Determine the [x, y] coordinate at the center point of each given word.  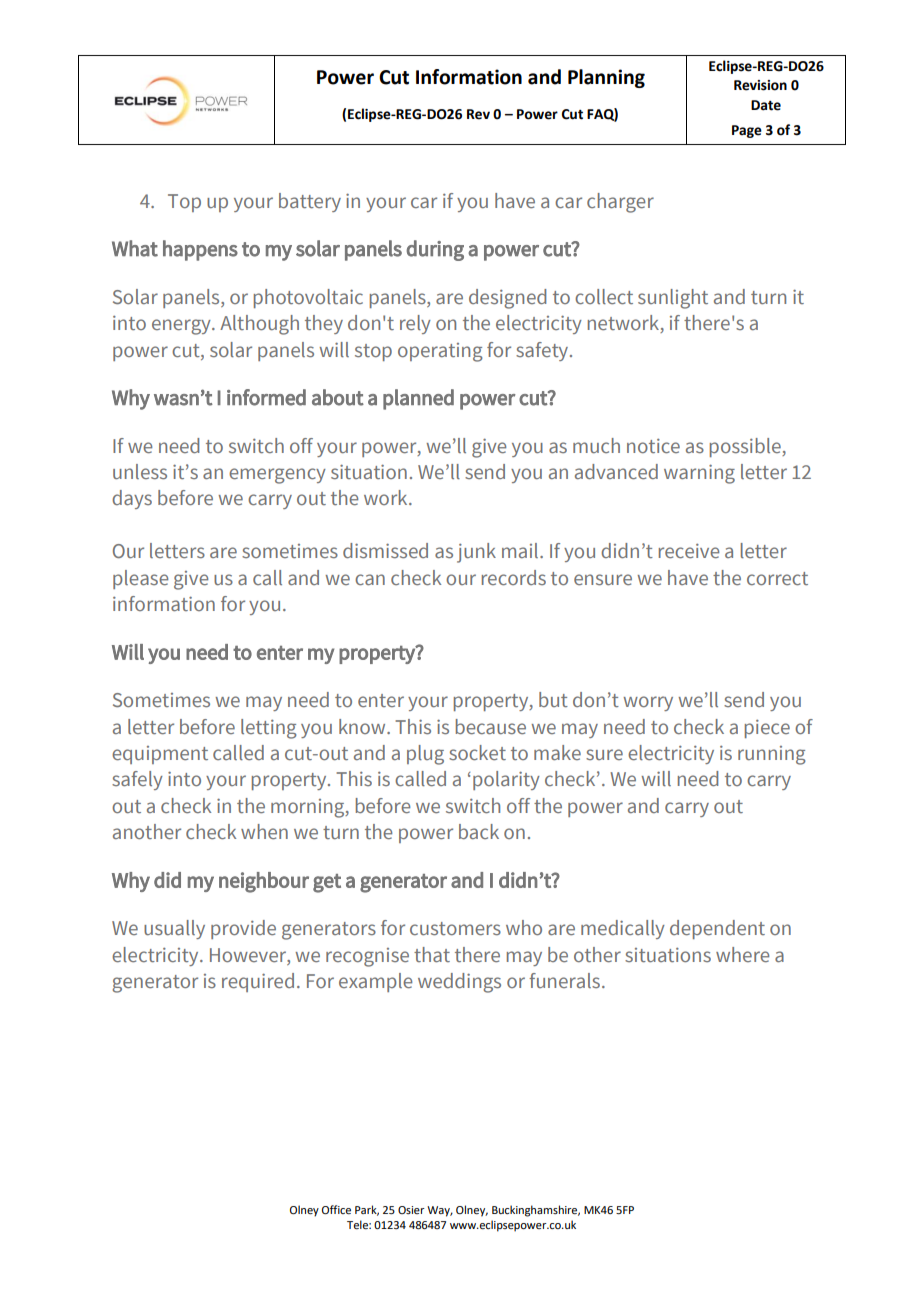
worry [648, 703]
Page [747, 131]
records [514, 577]
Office [336, 1209]
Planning [606, 78]
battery [310, 202]
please [140, 579]
